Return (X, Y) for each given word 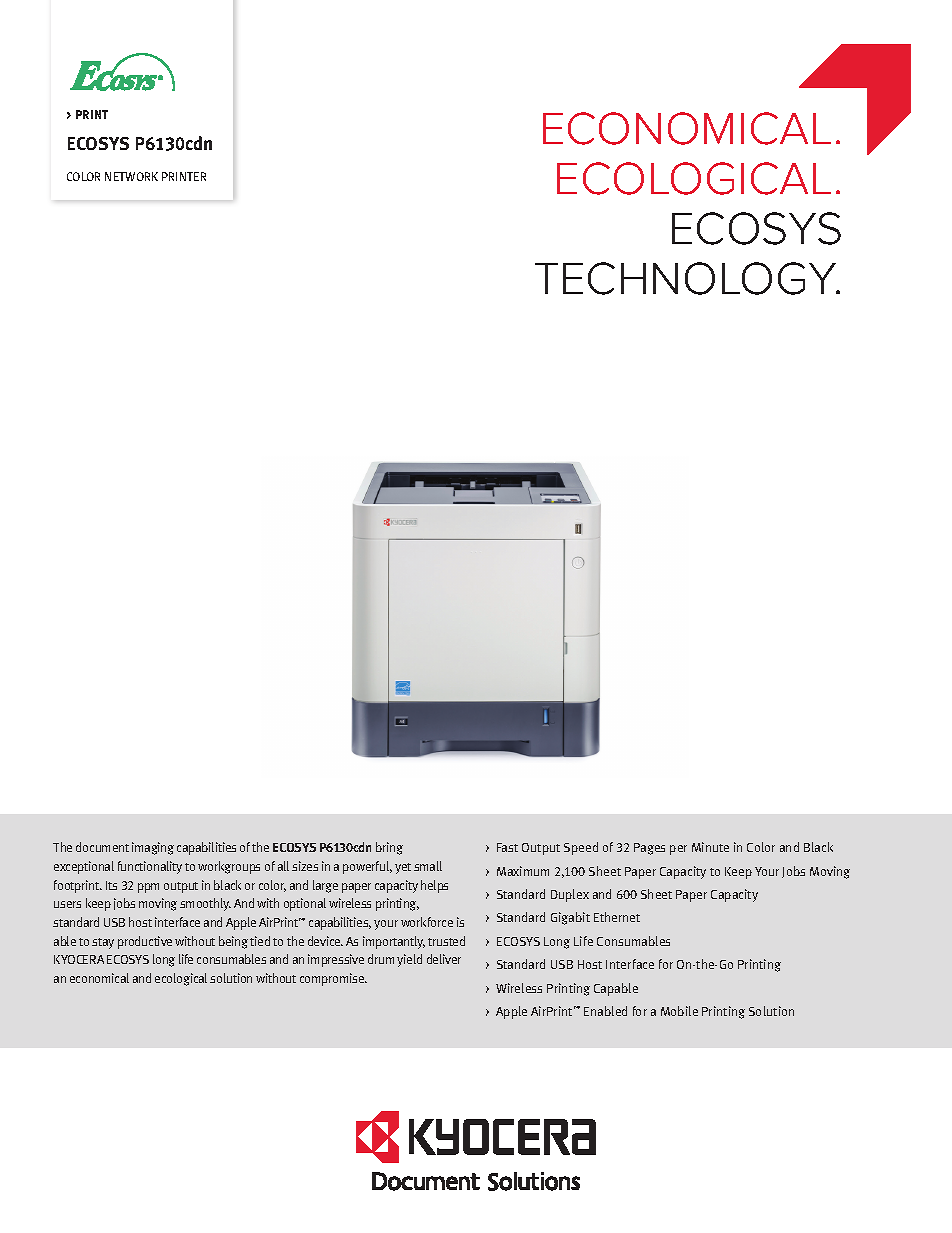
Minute (710, 847)
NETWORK (131, 176)
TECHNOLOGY (687, 278)
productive (145, 942)
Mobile (679, 1011)
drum (381, 959)
